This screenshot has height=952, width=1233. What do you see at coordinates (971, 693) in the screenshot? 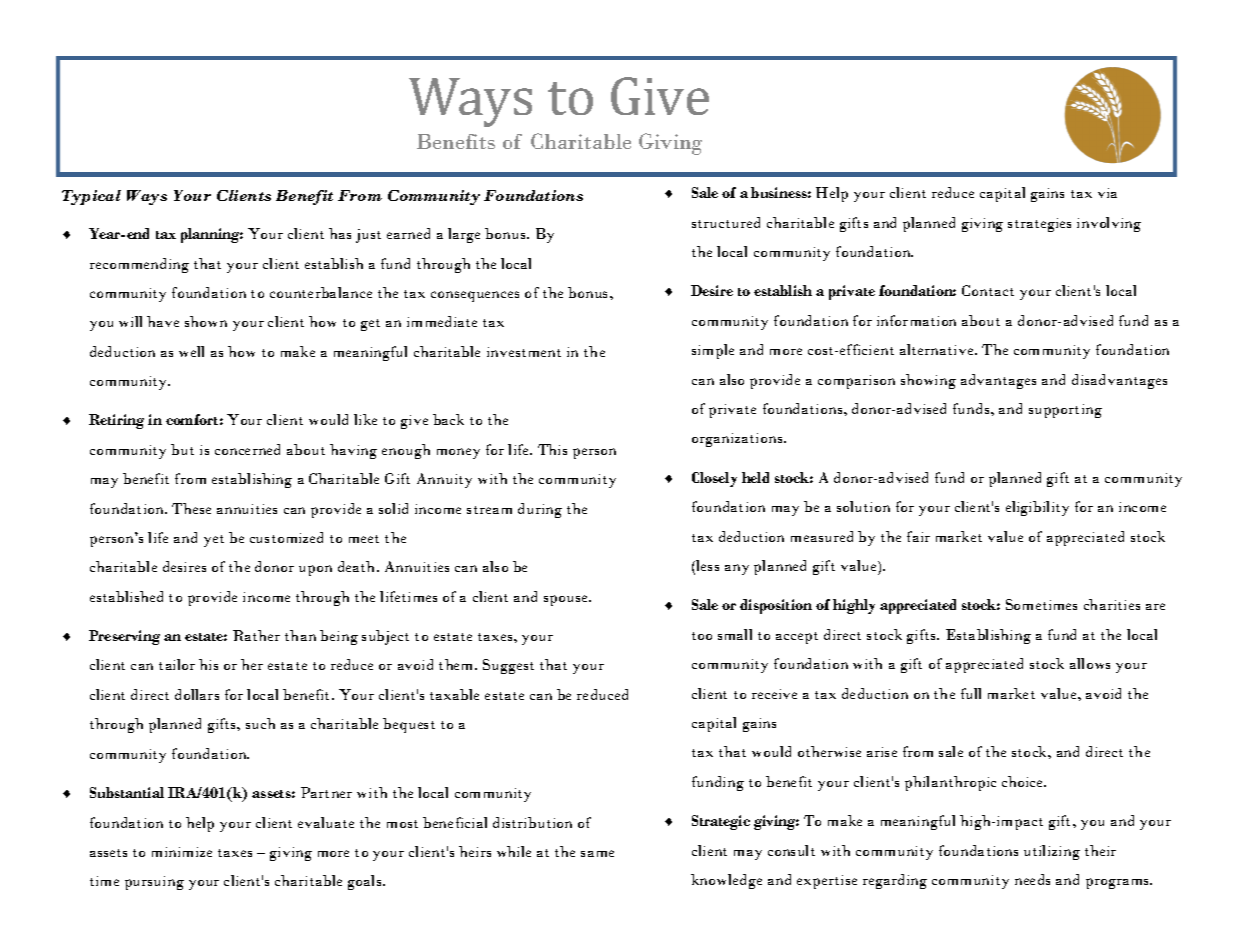
I see `full` at bounding box center [971, 693].
